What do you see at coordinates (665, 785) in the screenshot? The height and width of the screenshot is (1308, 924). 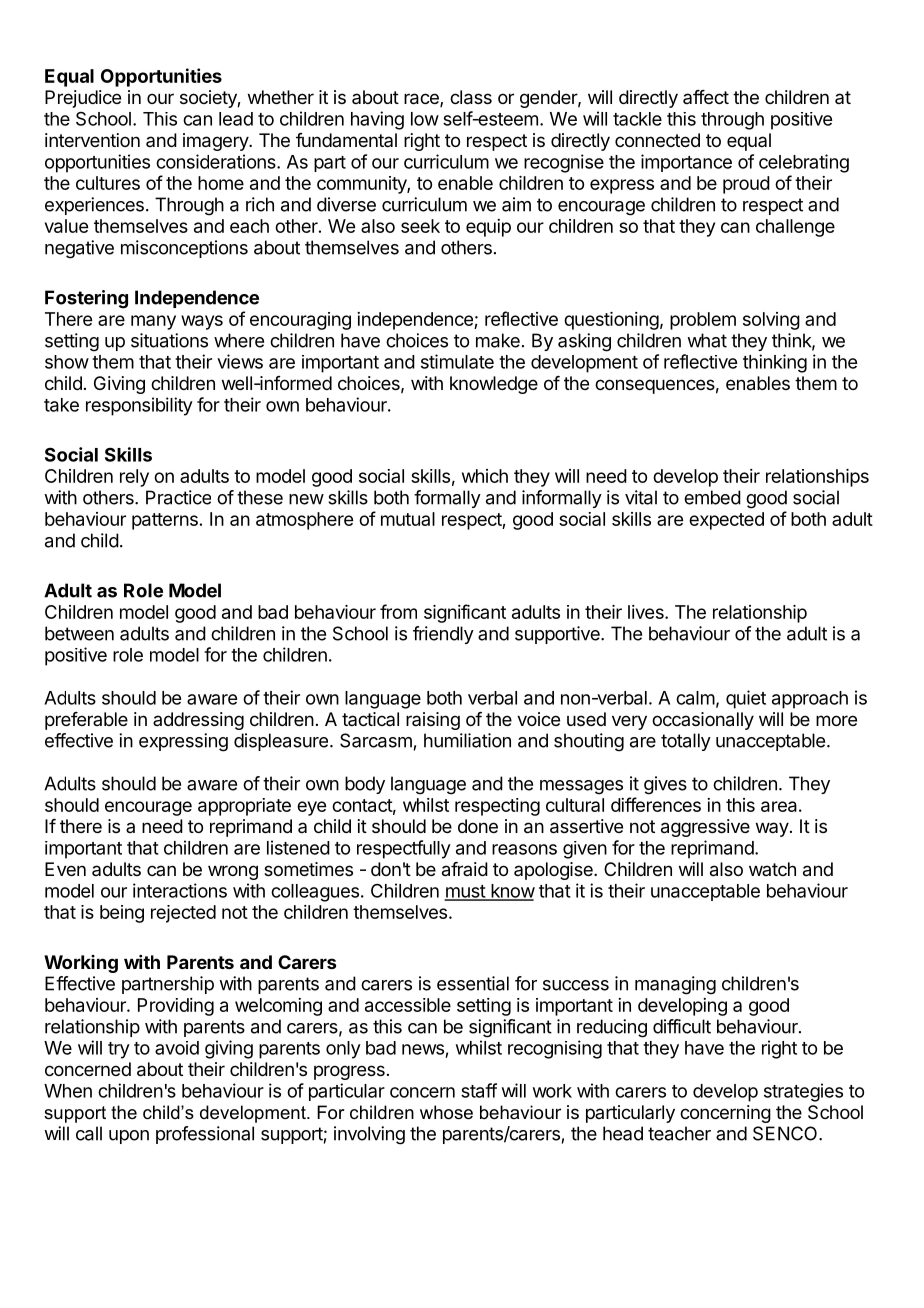 I see `gives` at bounding box center [665, 785].
